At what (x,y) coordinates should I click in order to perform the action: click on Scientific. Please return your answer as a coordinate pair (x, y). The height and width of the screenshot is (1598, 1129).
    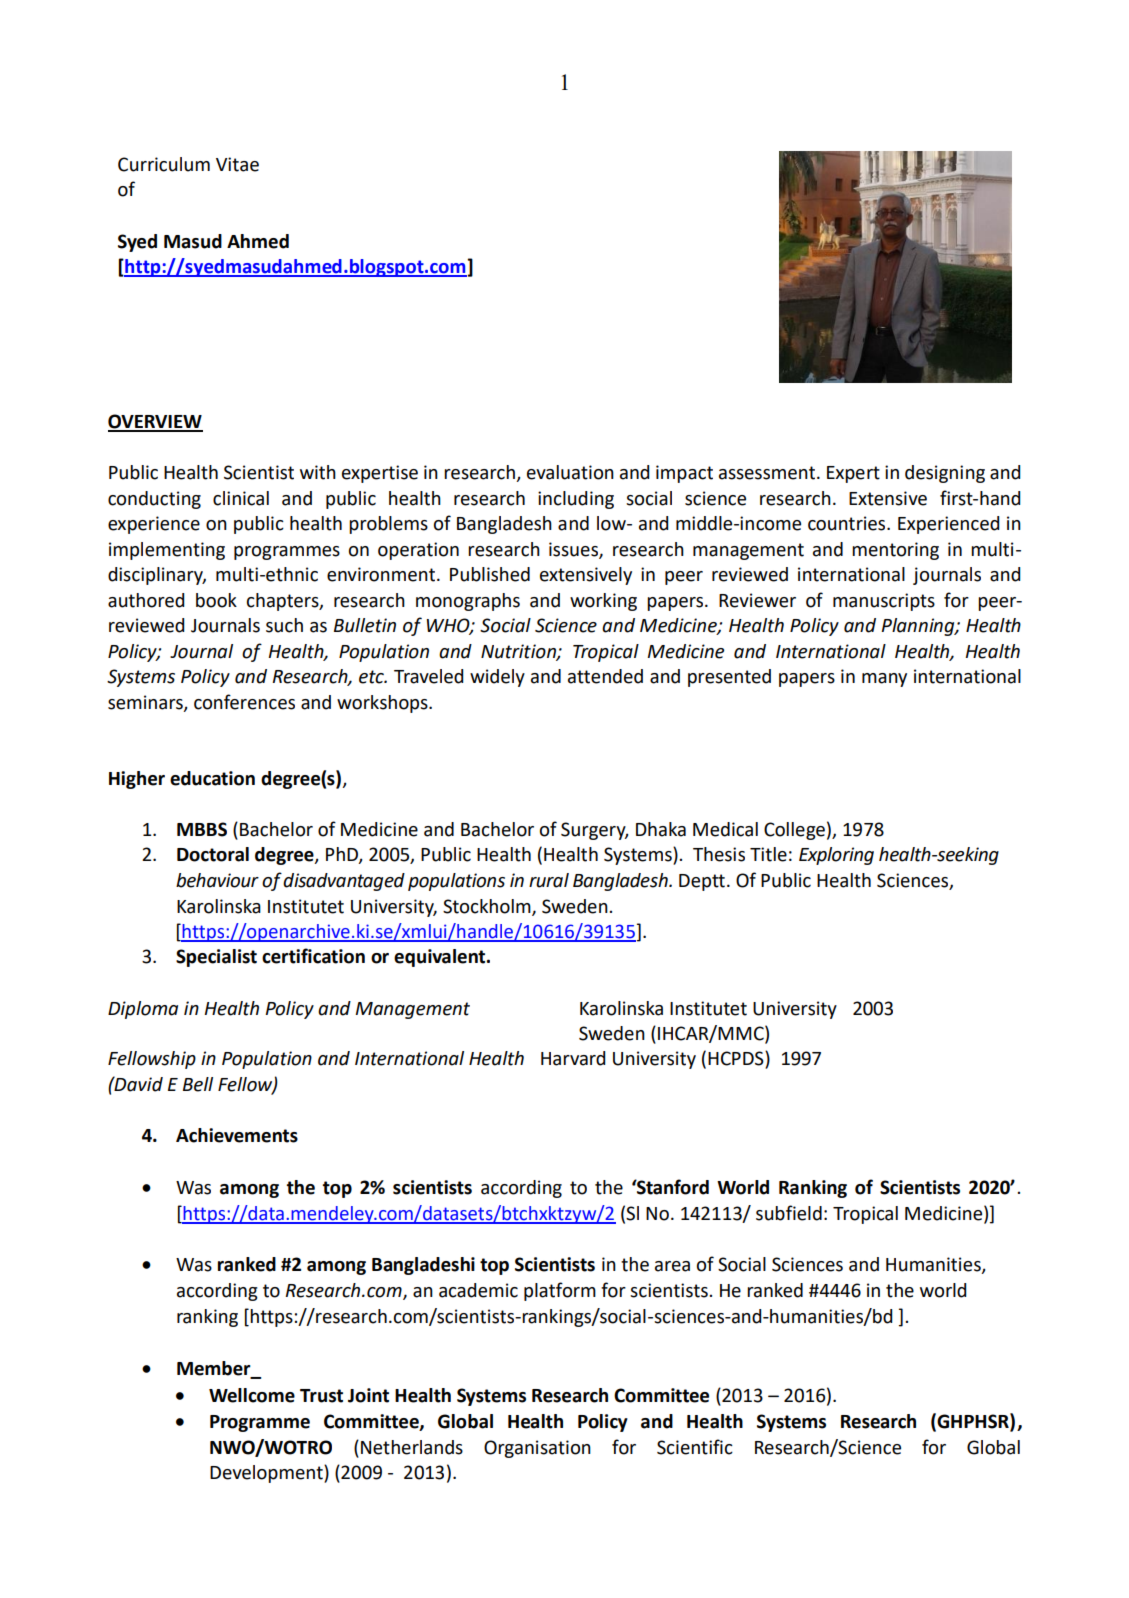
    Looking at the image, I should click on (695, 1447).
